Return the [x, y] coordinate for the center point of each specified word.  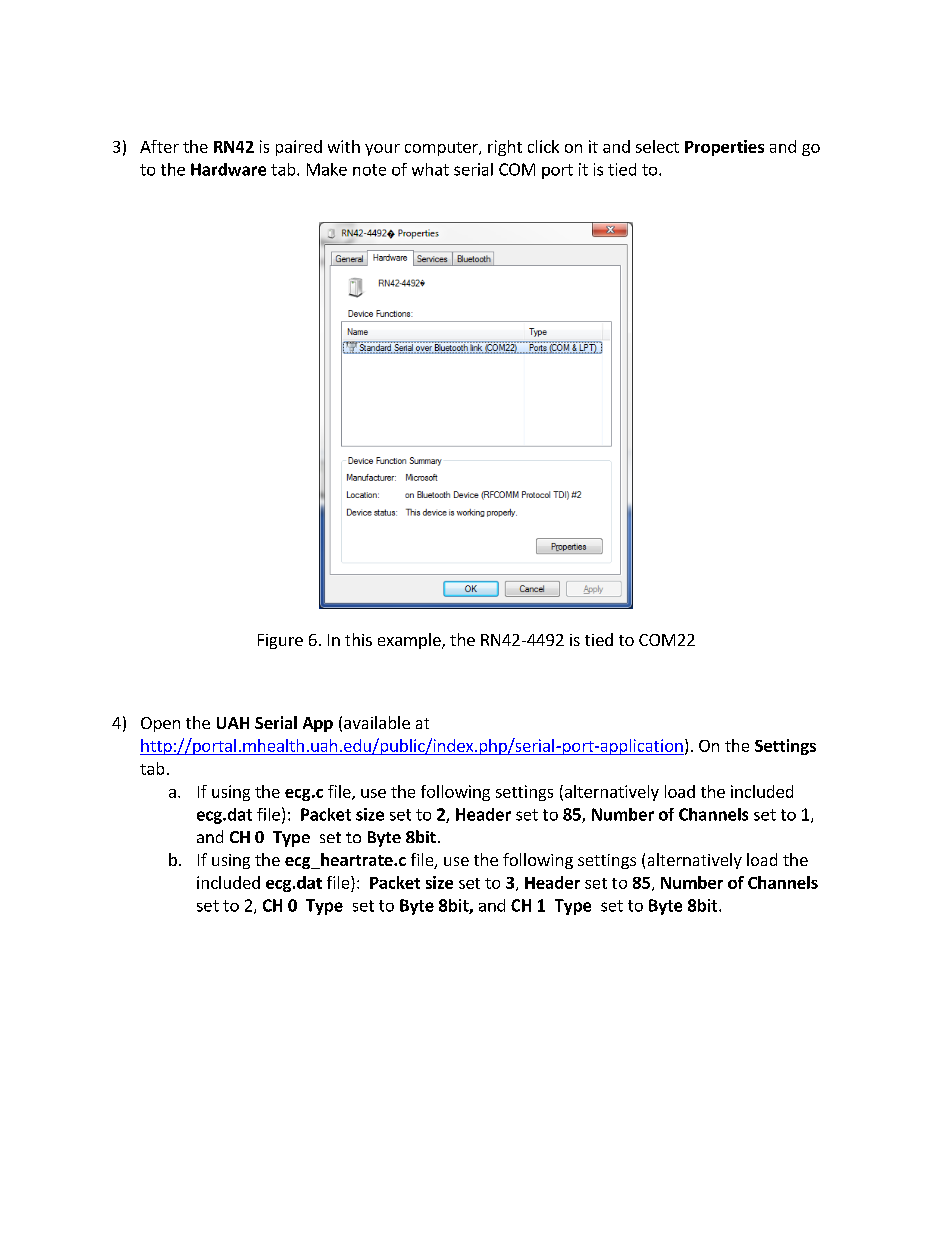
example [410, 641]
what [430, 169]
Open [160, 724]
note [369, 170]
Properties [724, 148]
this [358, 639]
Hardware [228, 169]
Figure [280, 641]
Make [327, 169]
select [657, 146]
